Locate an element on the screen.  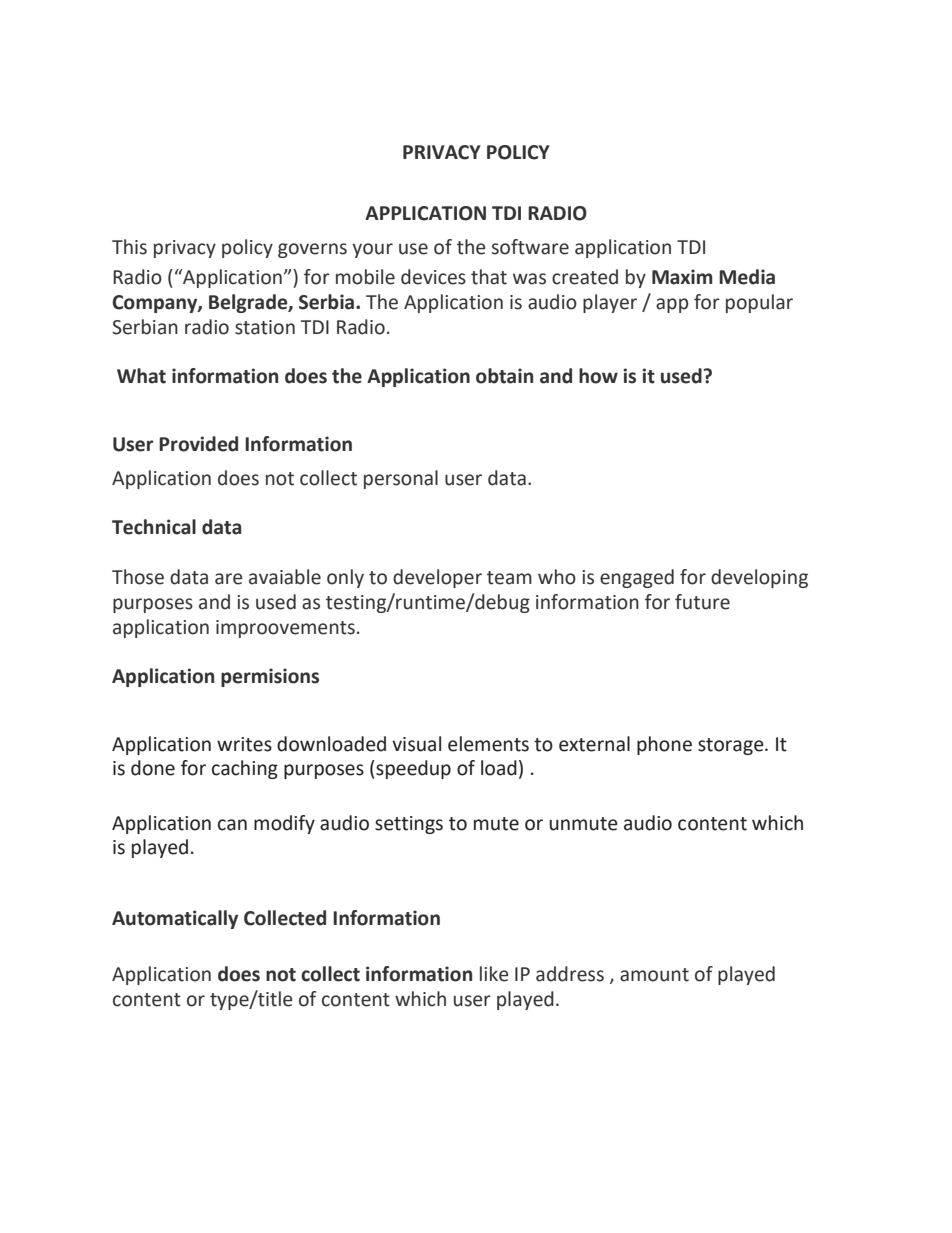
engaged is located at coordinates (637, 578).
